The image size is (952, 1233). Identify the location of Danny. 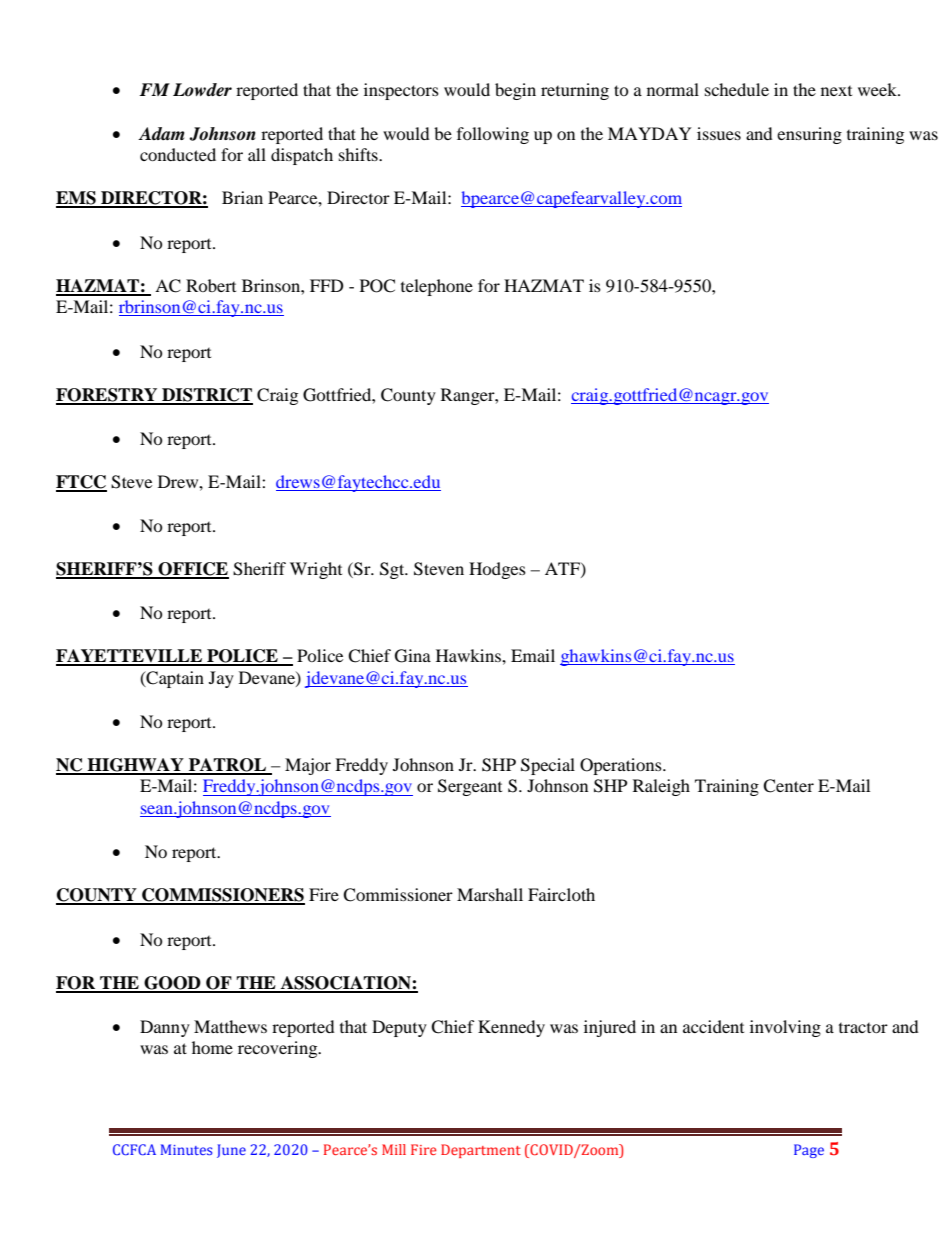
(165, 1028).
